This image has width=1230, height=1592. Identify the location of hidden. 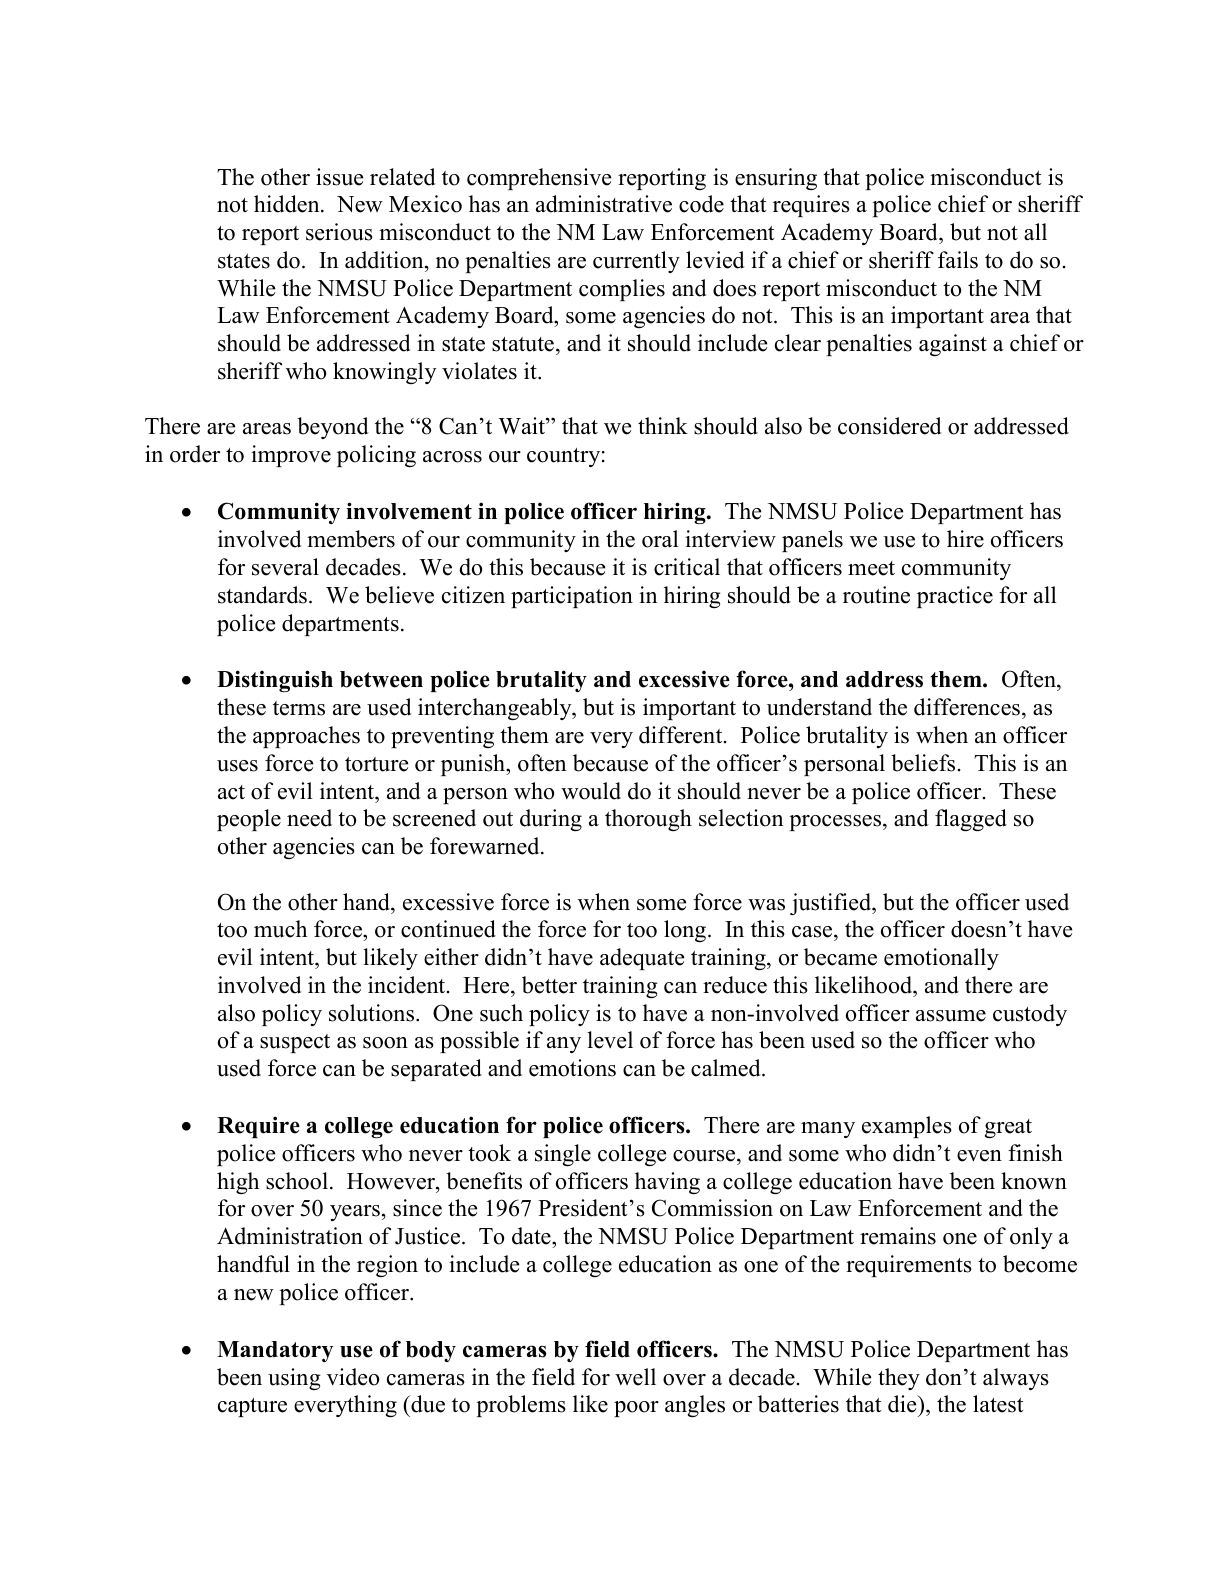
(288, 204).
